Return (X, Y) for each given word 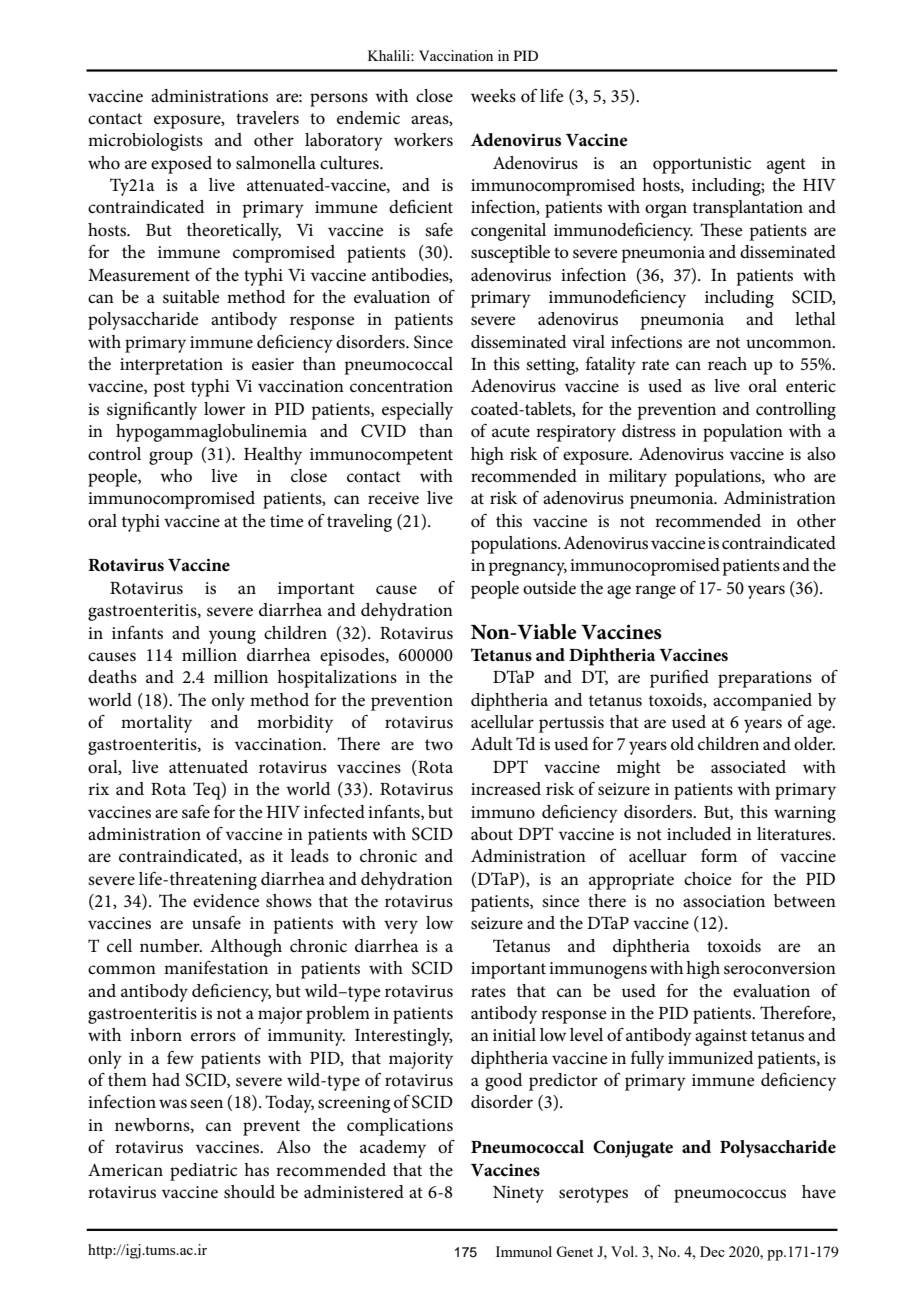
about (492, 833)
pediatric (203, 1172)
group (171, 458)
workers (423, 140)
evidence (226, 901)
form (719, 855)
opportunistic (702, 165)
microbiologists (145, 142)
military (638, 478)
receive (393, 498)
